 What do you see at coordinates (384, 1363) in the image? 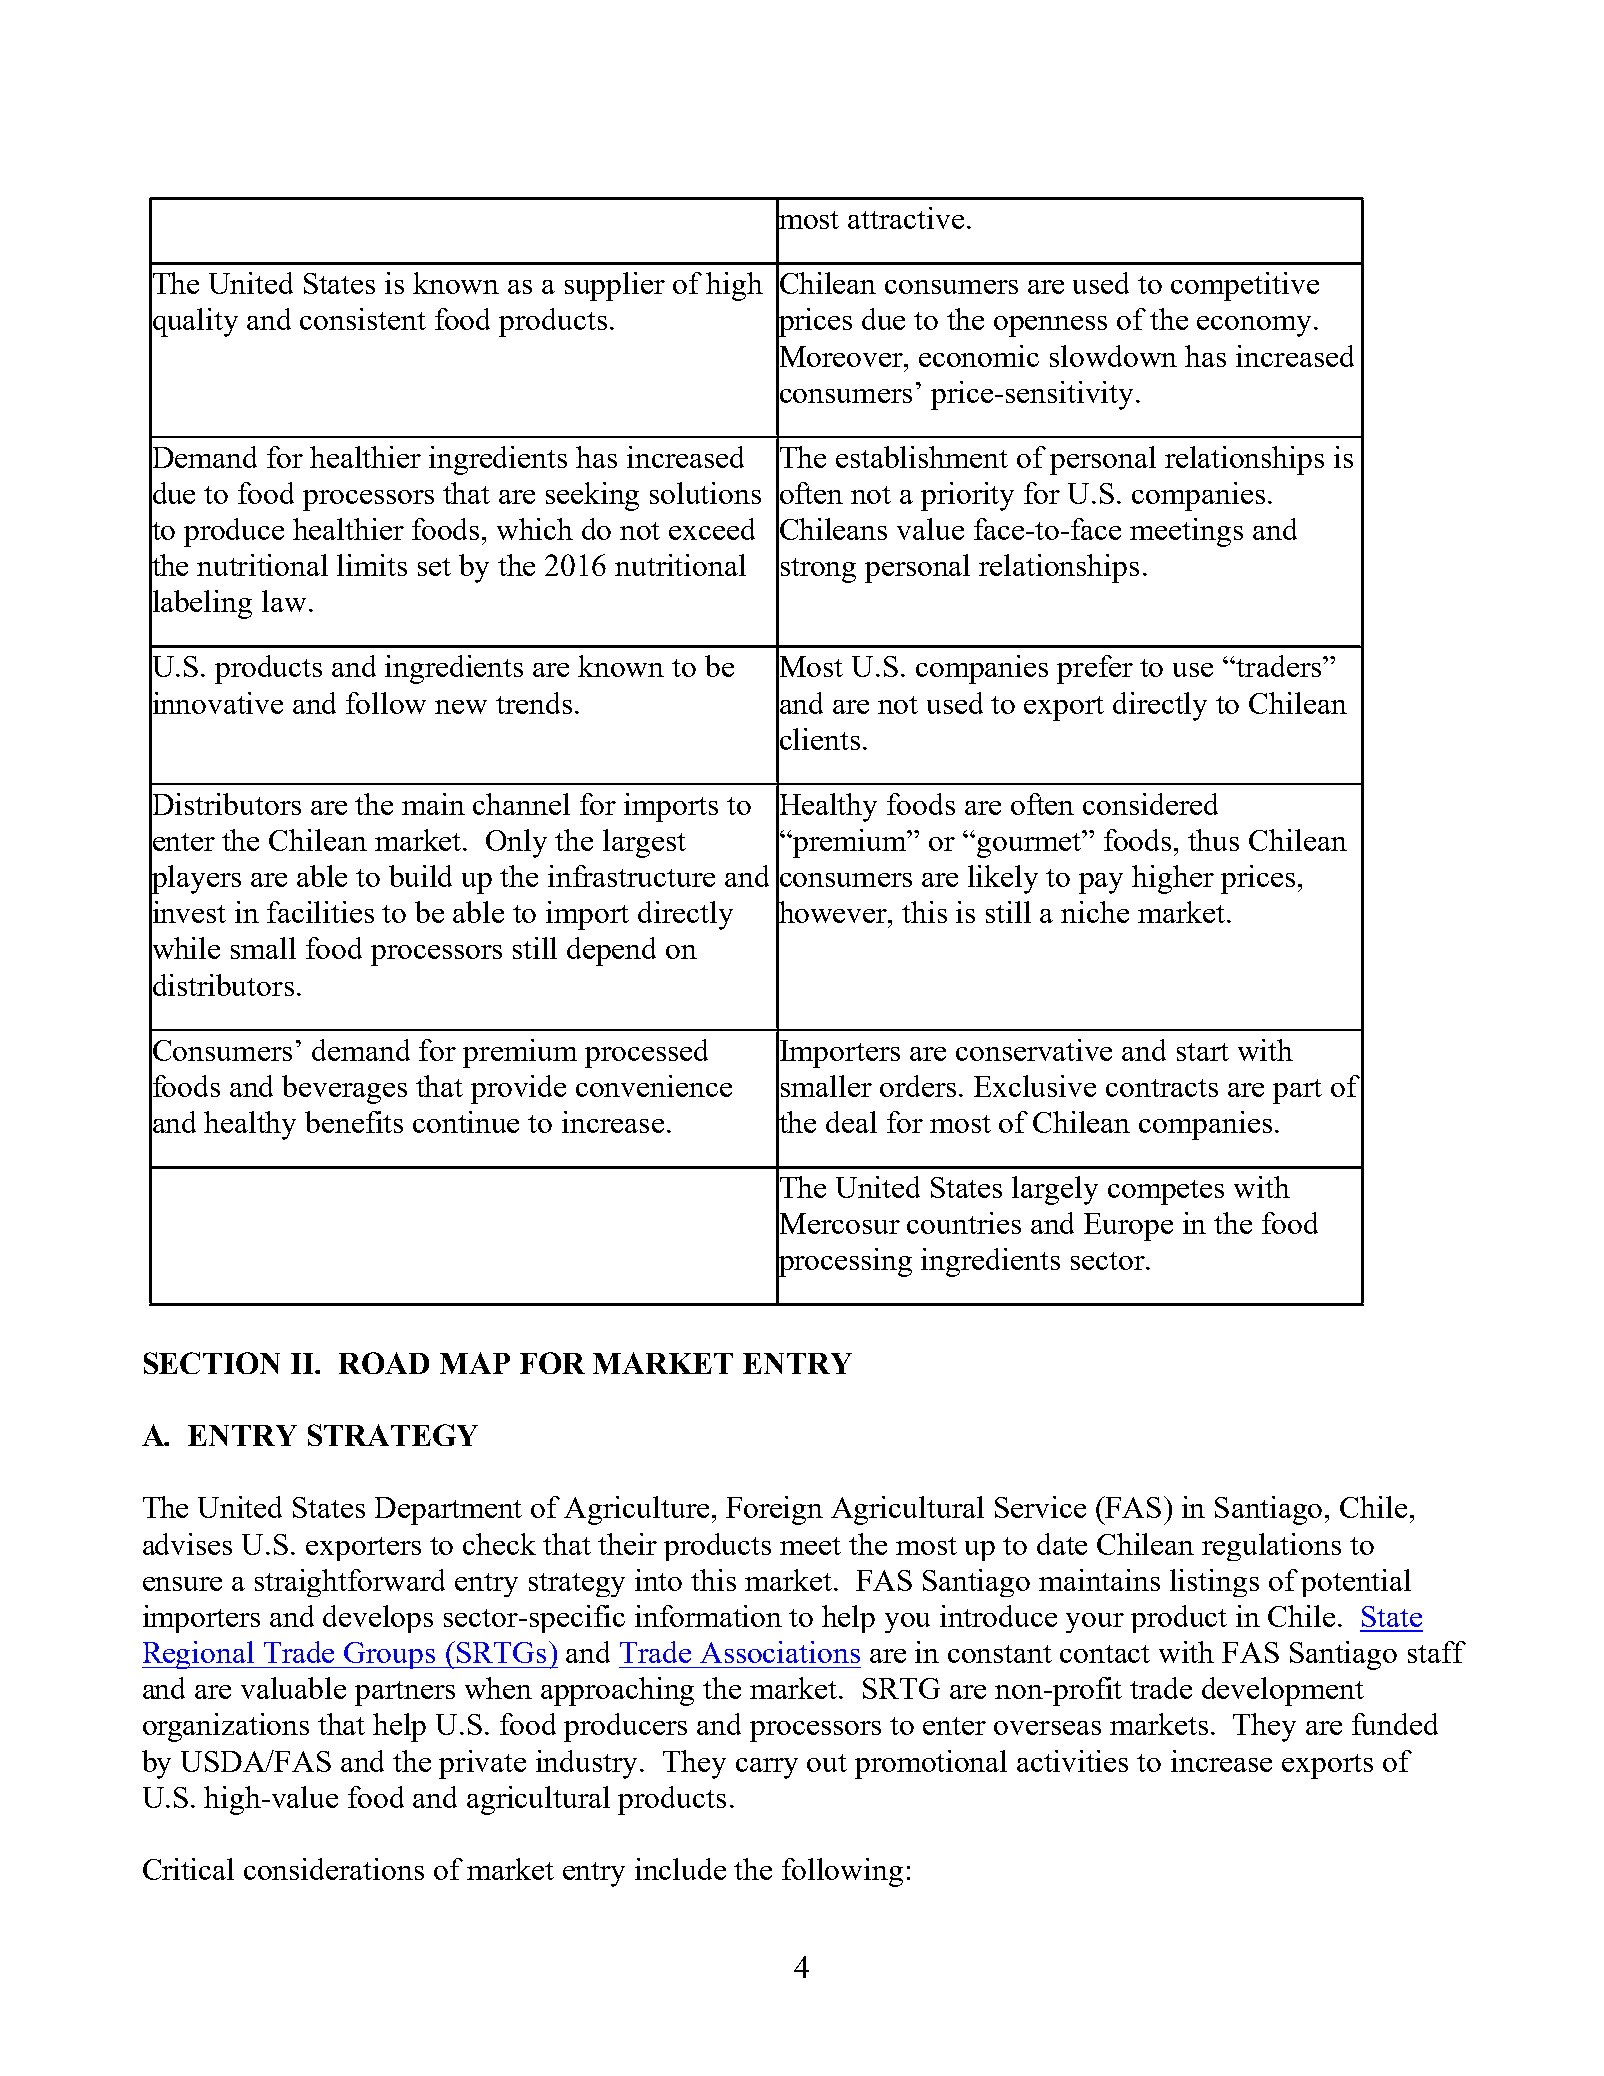
I see `ROAD` at bounding box center [384, 1363].
